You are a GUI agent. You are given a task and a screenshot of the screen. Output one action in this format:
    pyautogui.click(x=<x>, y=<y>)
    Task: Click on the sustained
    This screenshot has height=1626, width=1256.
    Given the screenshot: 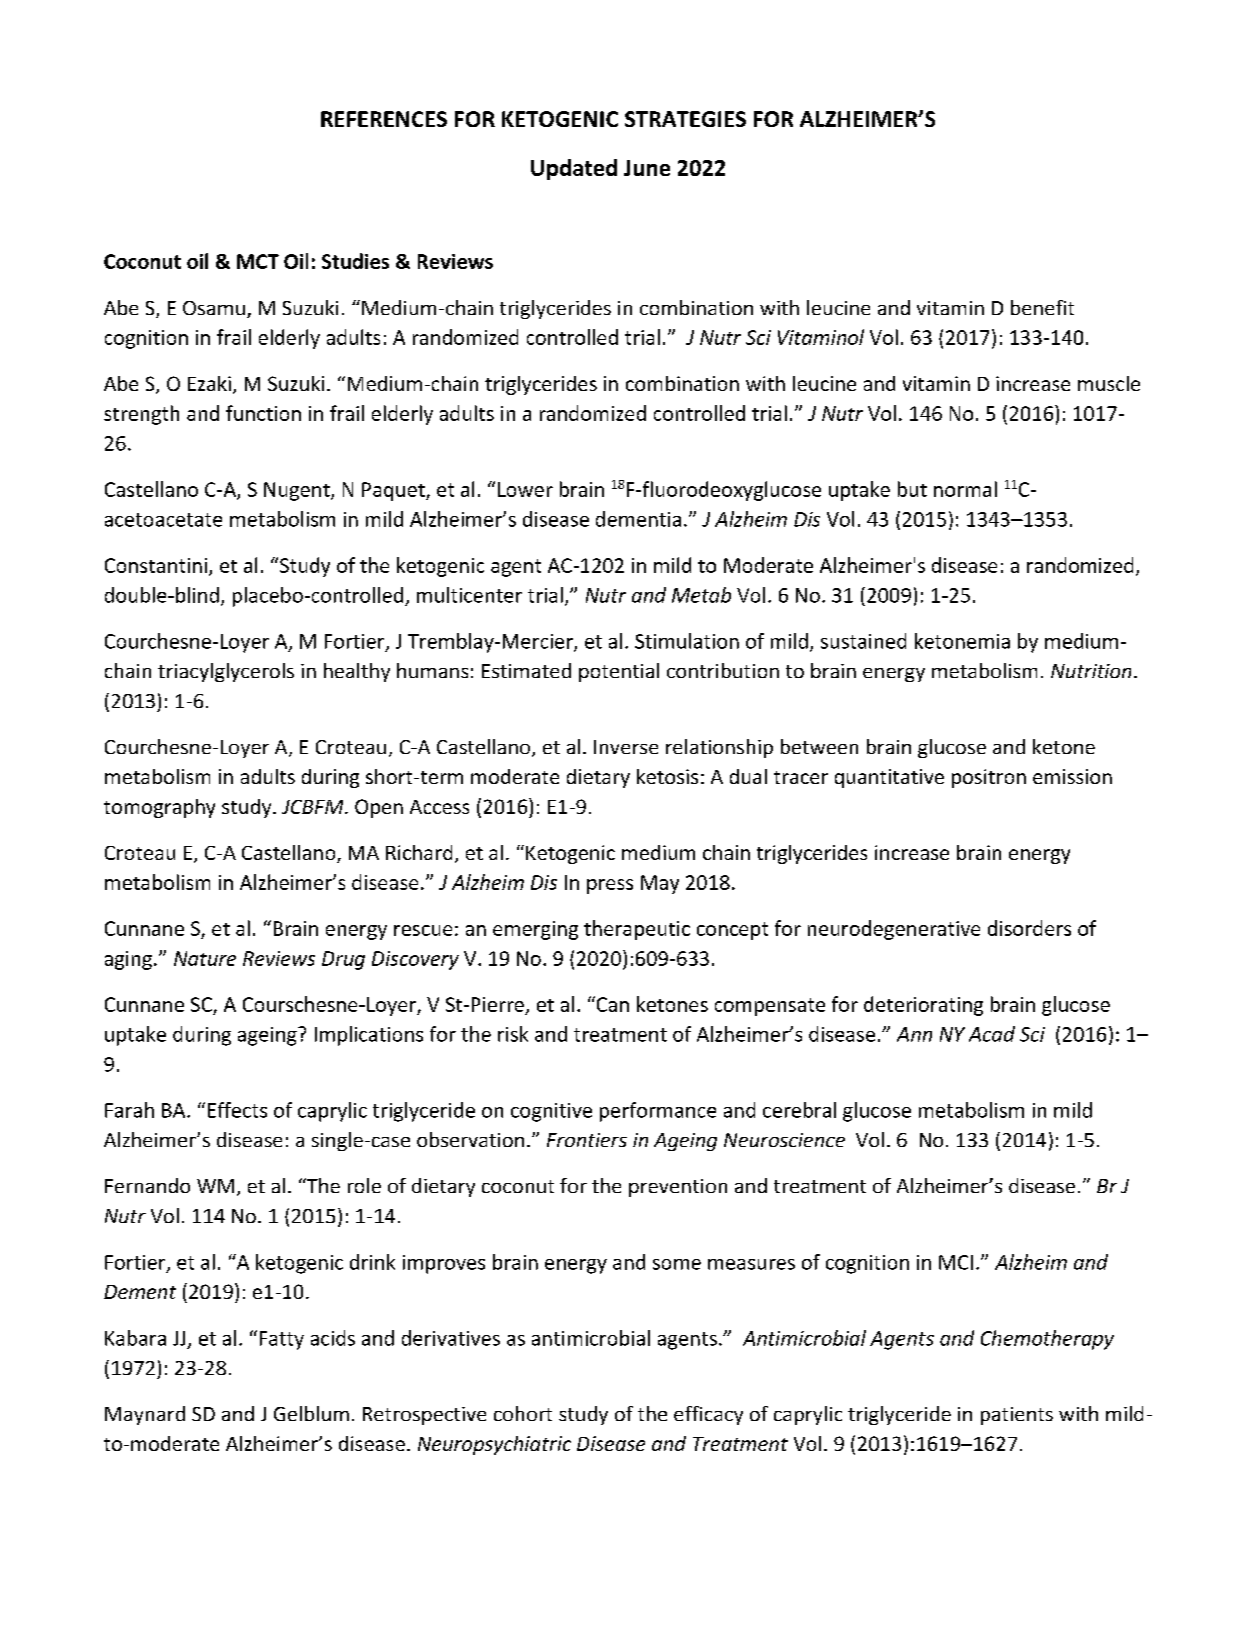 What is the action you would take?
    pyautogui.click(x=863, y=641)
